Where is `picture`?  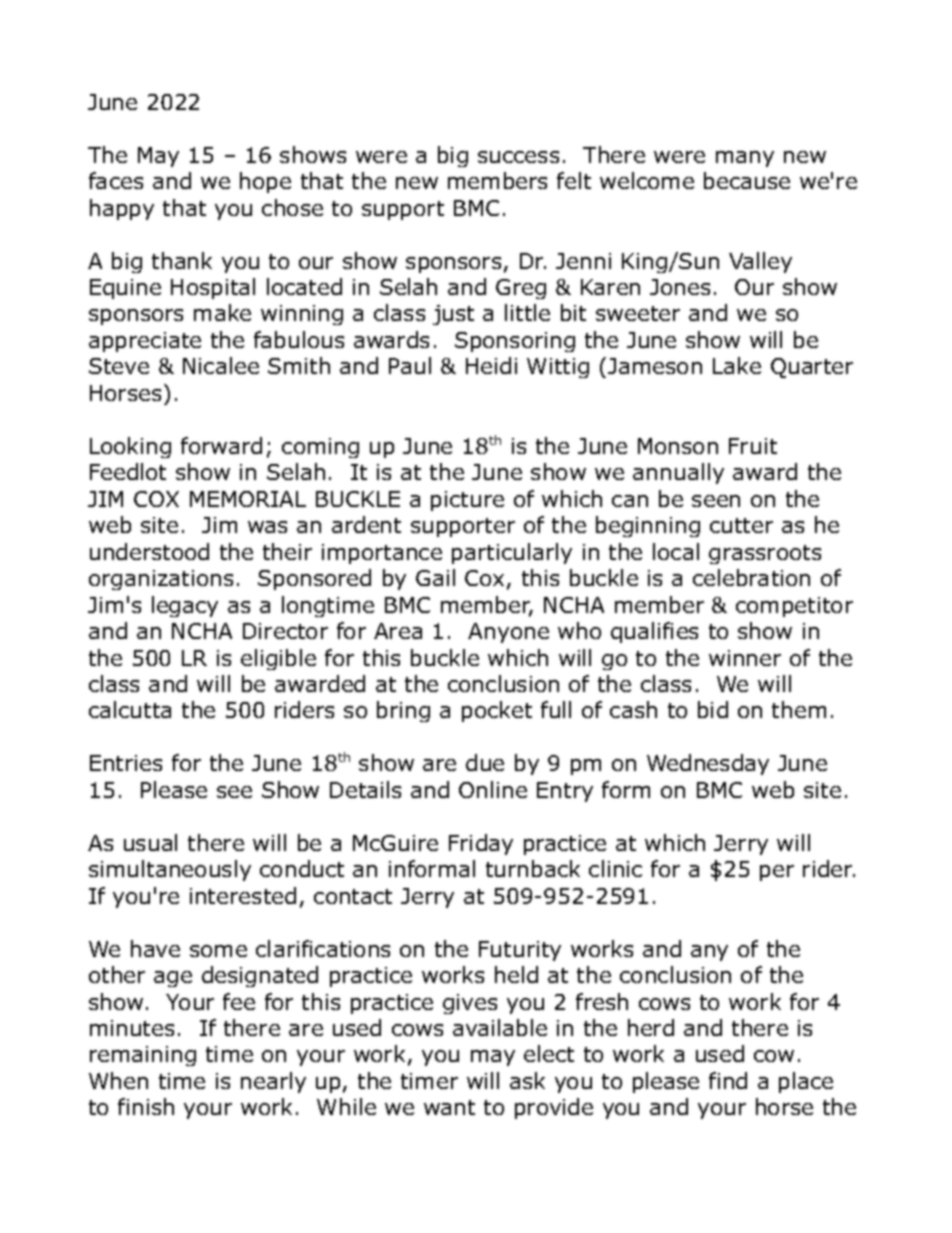 picture is located at coordinates (467, 501).
